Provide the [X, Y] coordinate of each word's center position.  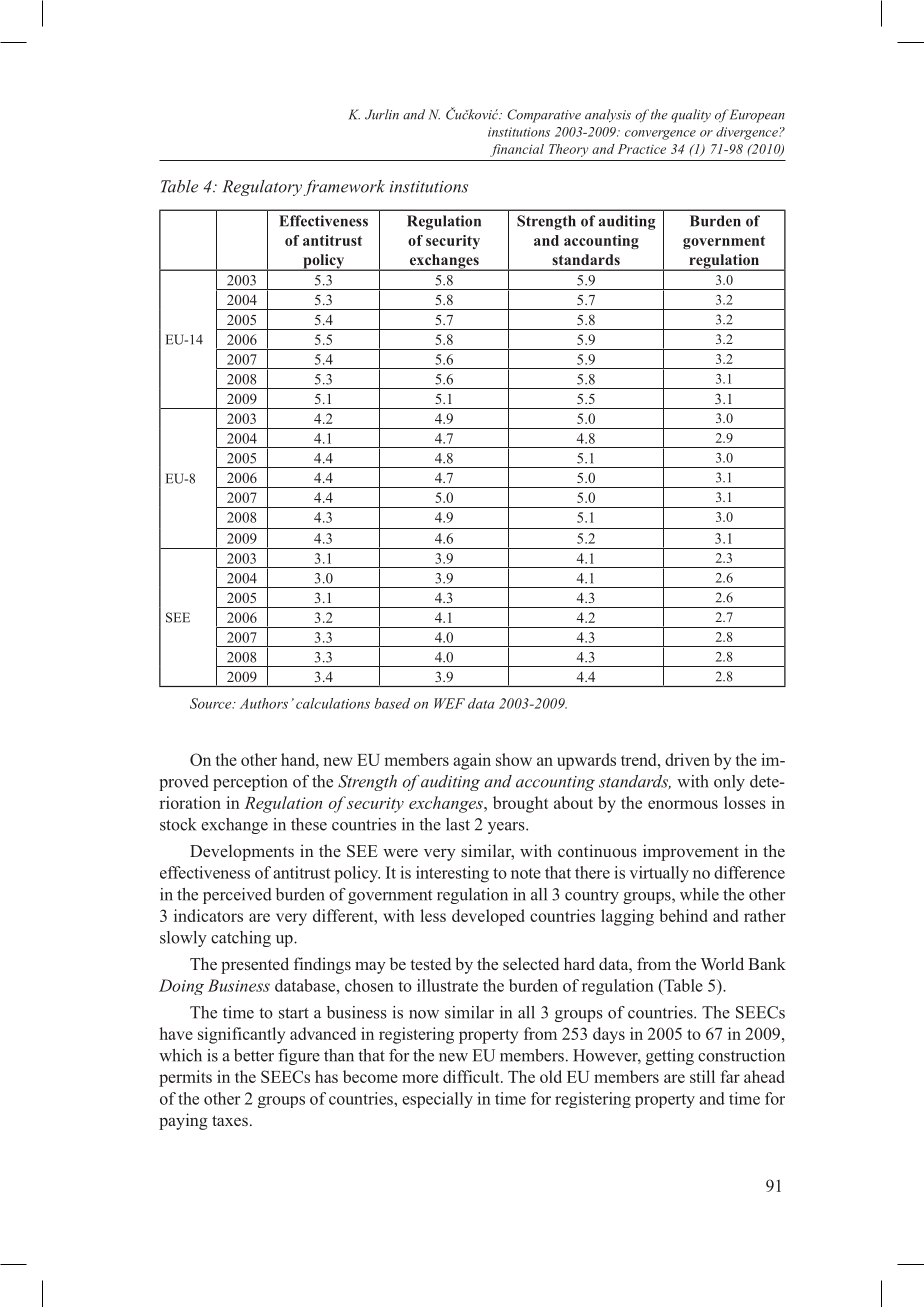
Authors [264, 703]
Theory [568, 150]
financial [517, 150]
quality [691, 116]
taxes [230, 1120]
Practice [642, 149]
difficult [472, 1076]
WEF [449, 703]
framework [344, 188]
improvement [691, 852]
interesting [452, 874]
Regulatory [262, 188]
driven [687, 759]
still [702, 1076]
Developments [242, 852]
